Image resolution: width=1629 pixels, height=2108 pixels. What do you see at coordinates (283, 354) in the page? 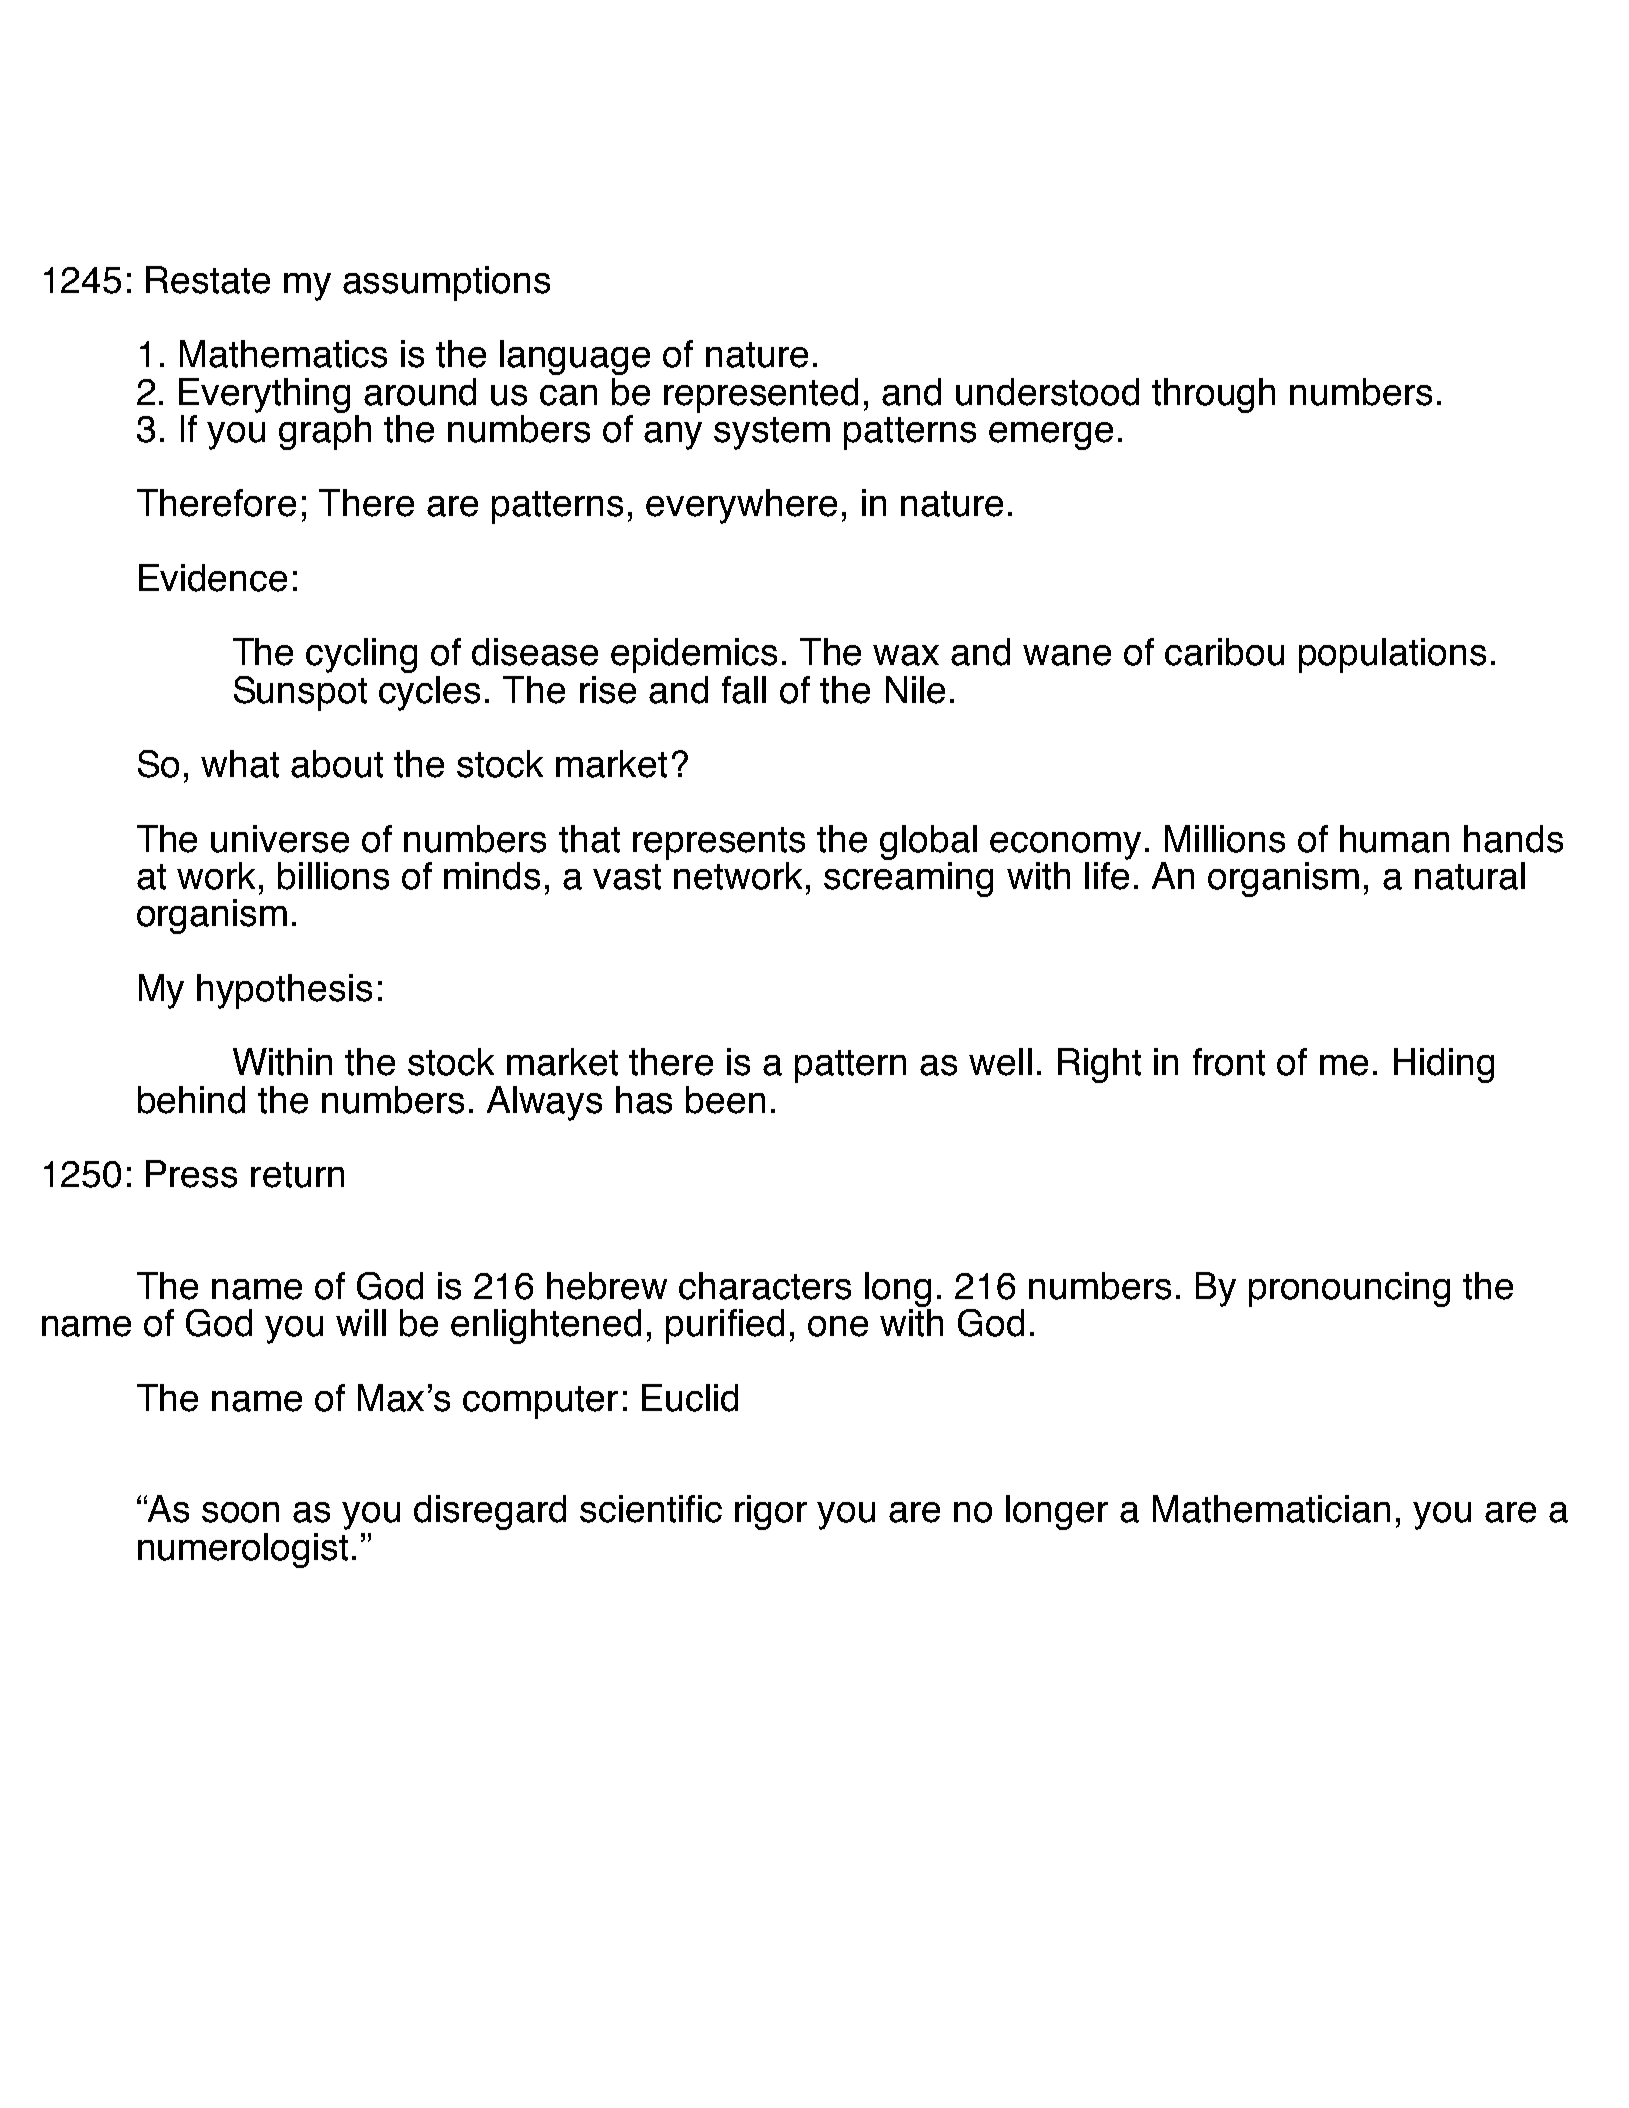
I see `Mathematics` at bounding box center [283, 354].
